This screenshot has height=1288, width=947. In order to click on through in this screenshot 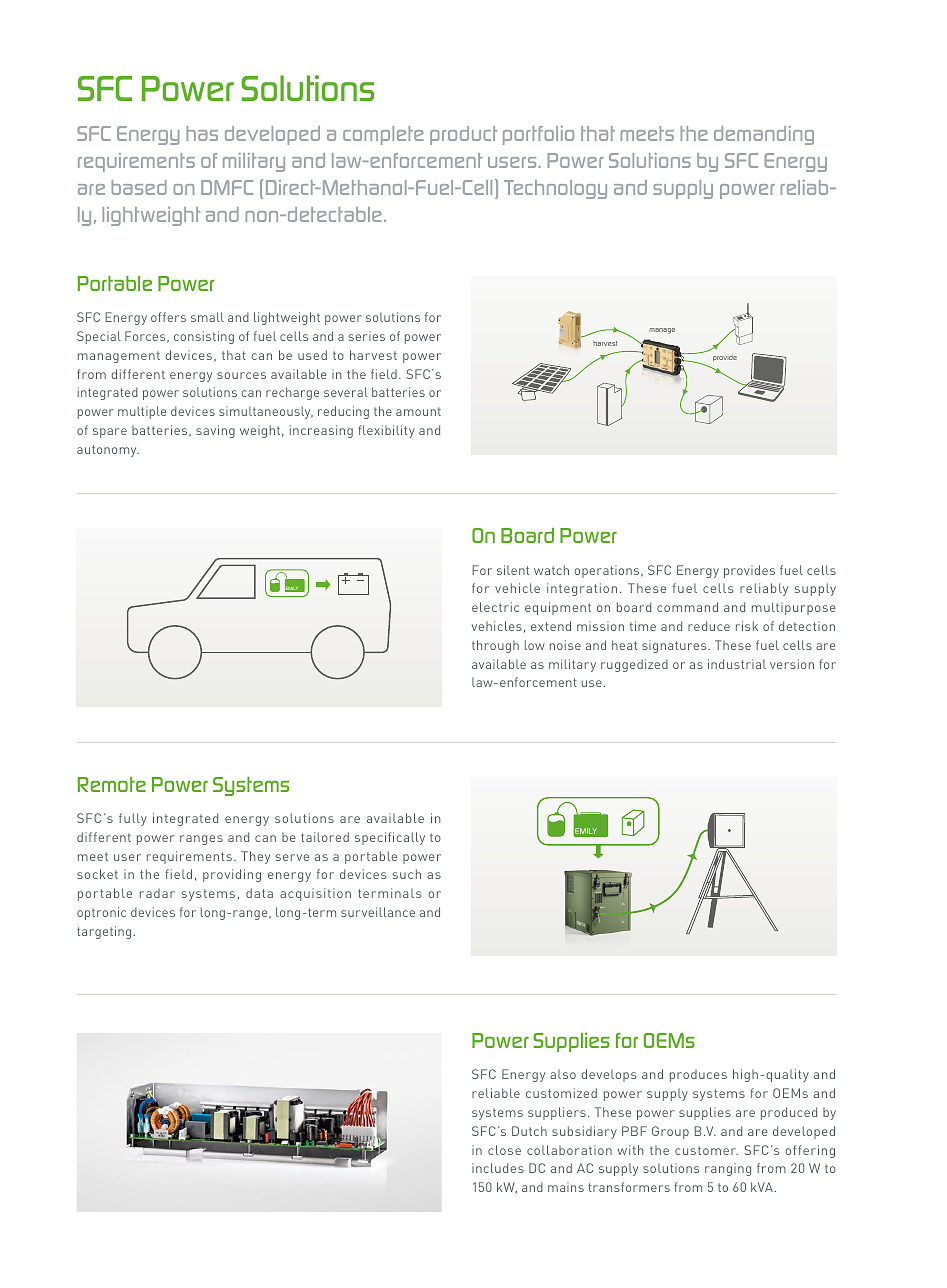, I will do `click(495, 646)`.
